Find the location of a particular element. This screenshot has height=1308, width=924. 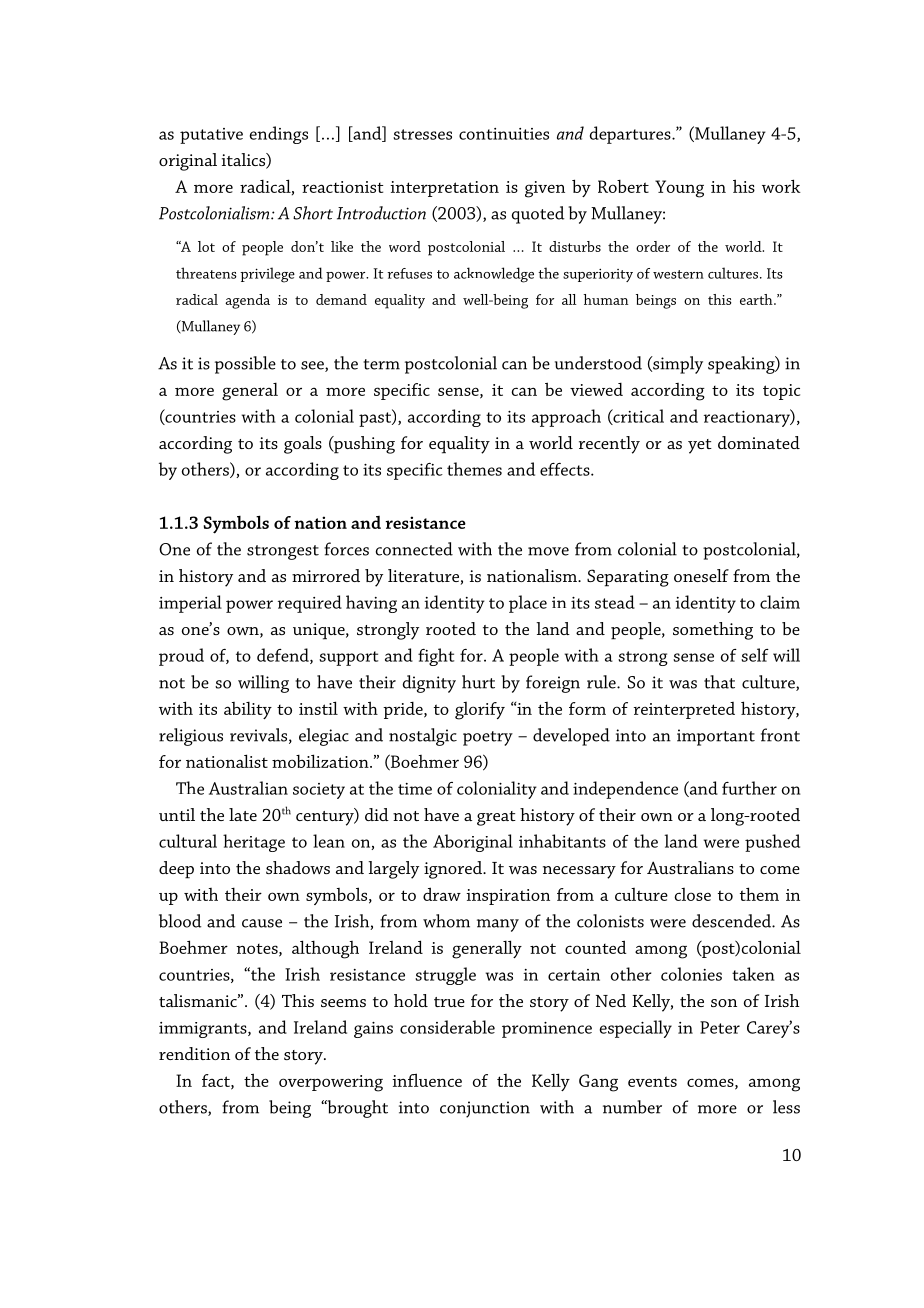

possible is located at coordinates (245, 365).
